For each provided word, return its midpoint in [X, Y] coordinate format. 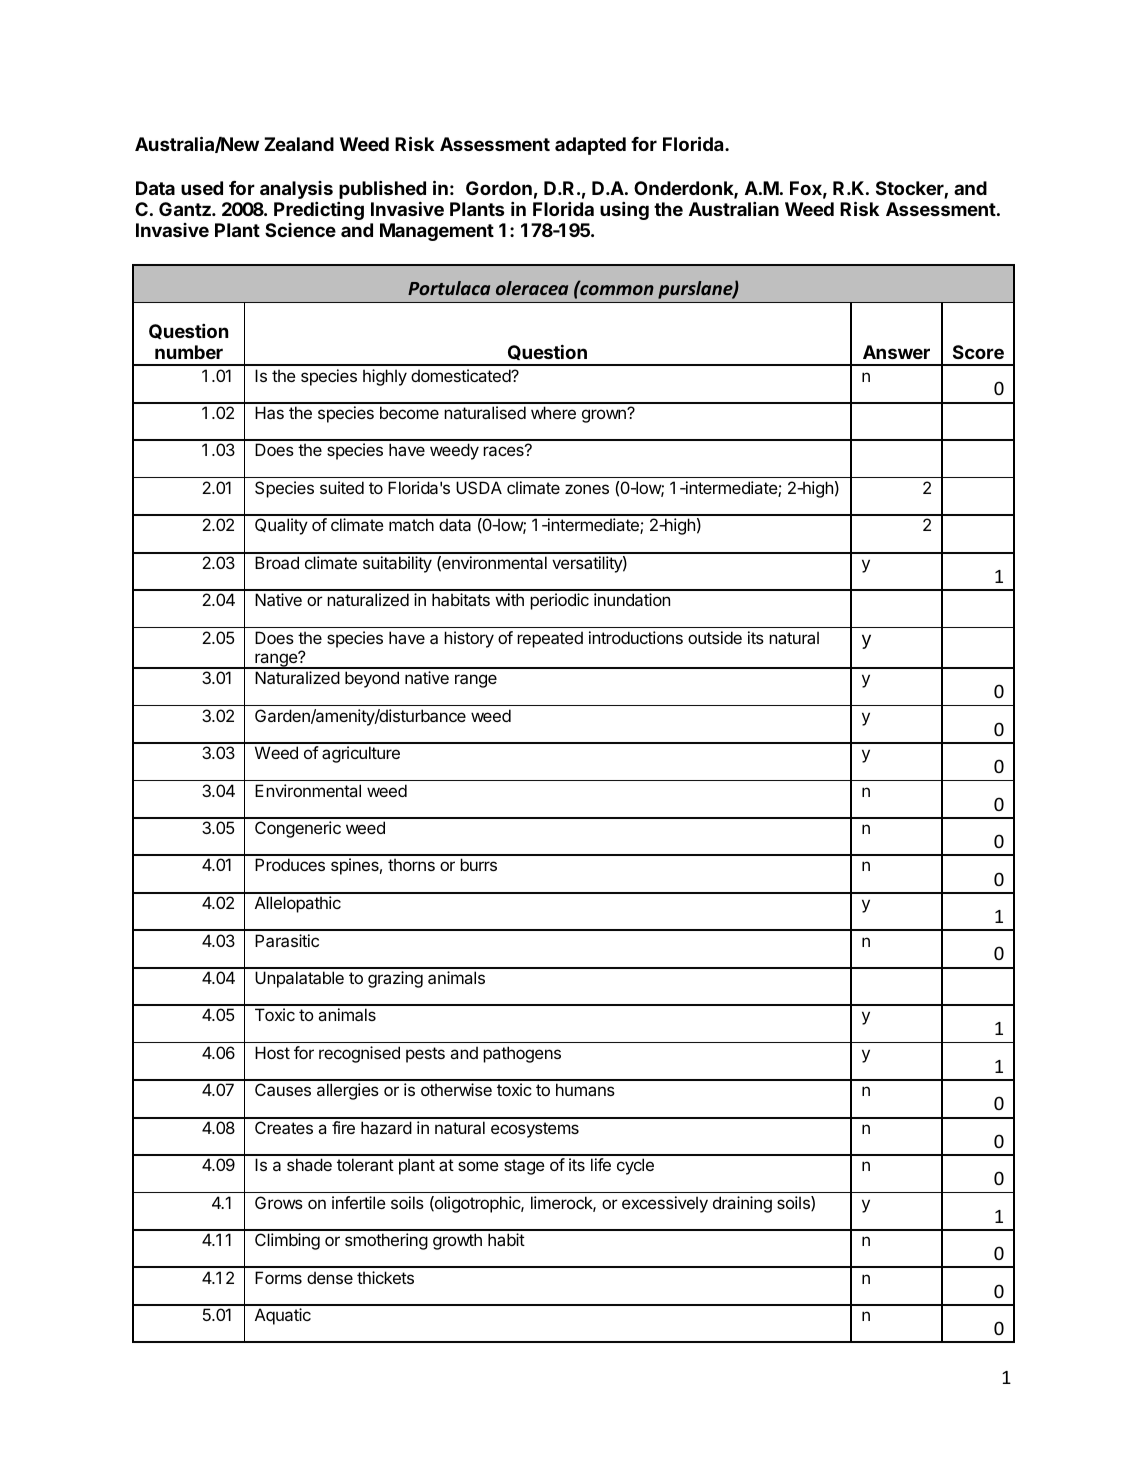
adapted [590, 146]
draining [742, 1204]
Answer [896, 352]
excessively [665, 1204]
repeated [550, 639]
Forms [278, 1277]
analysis [296, 190]
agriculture [361, 754]
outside [715, 637]
